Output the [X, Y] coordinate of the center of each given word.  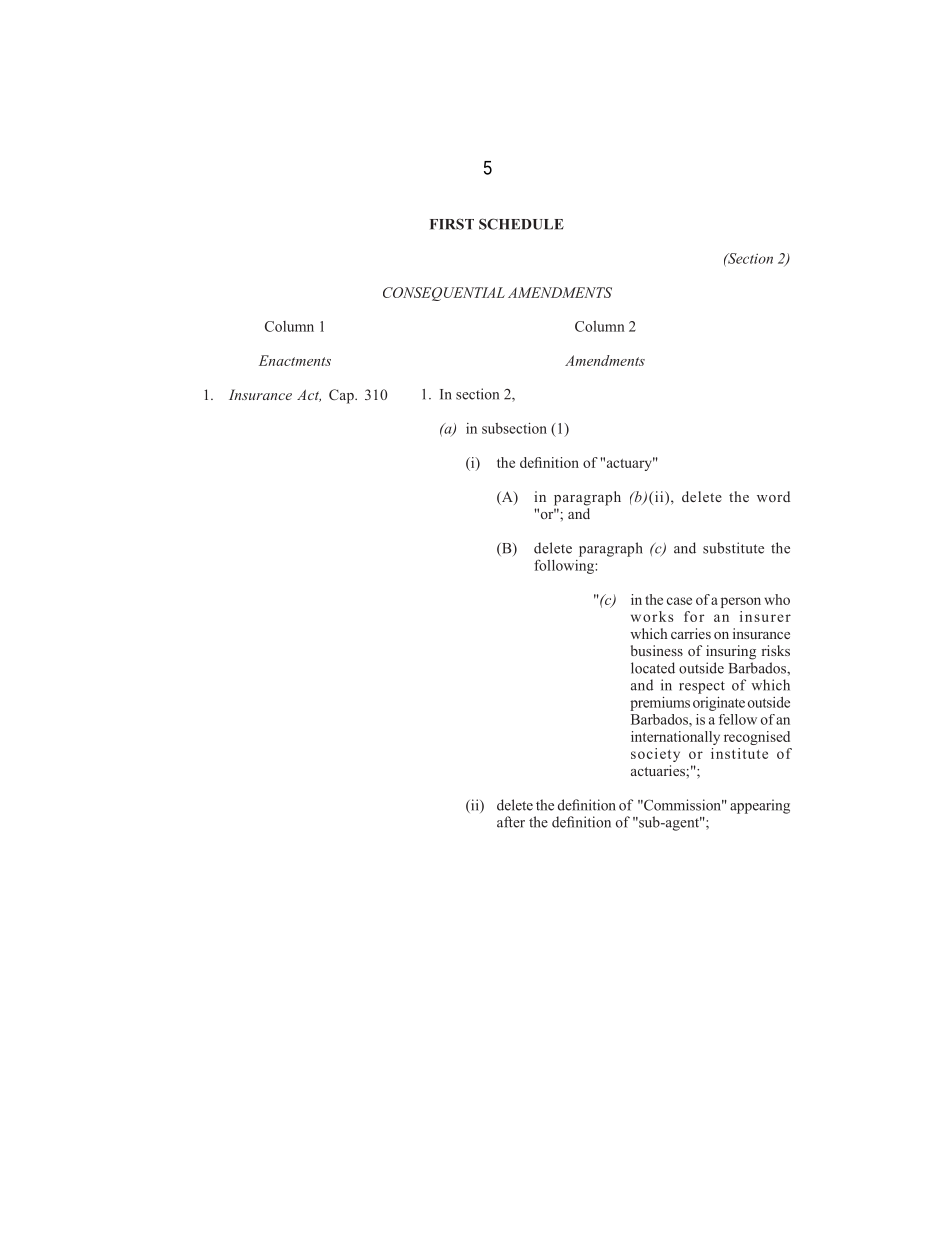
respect [702, 687]
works [652, 616]
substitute [733, 548]
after [511, 822]
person [741, 602]
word [773, 496]
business [657, 650]
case [679, 601]
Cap [342, 396]
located [653, 668]
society [655, 755]
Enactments [295, 360]
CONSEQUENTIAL [444, 294]
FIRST [452, 224]
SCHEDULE [521, 224]
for [694, 616]
